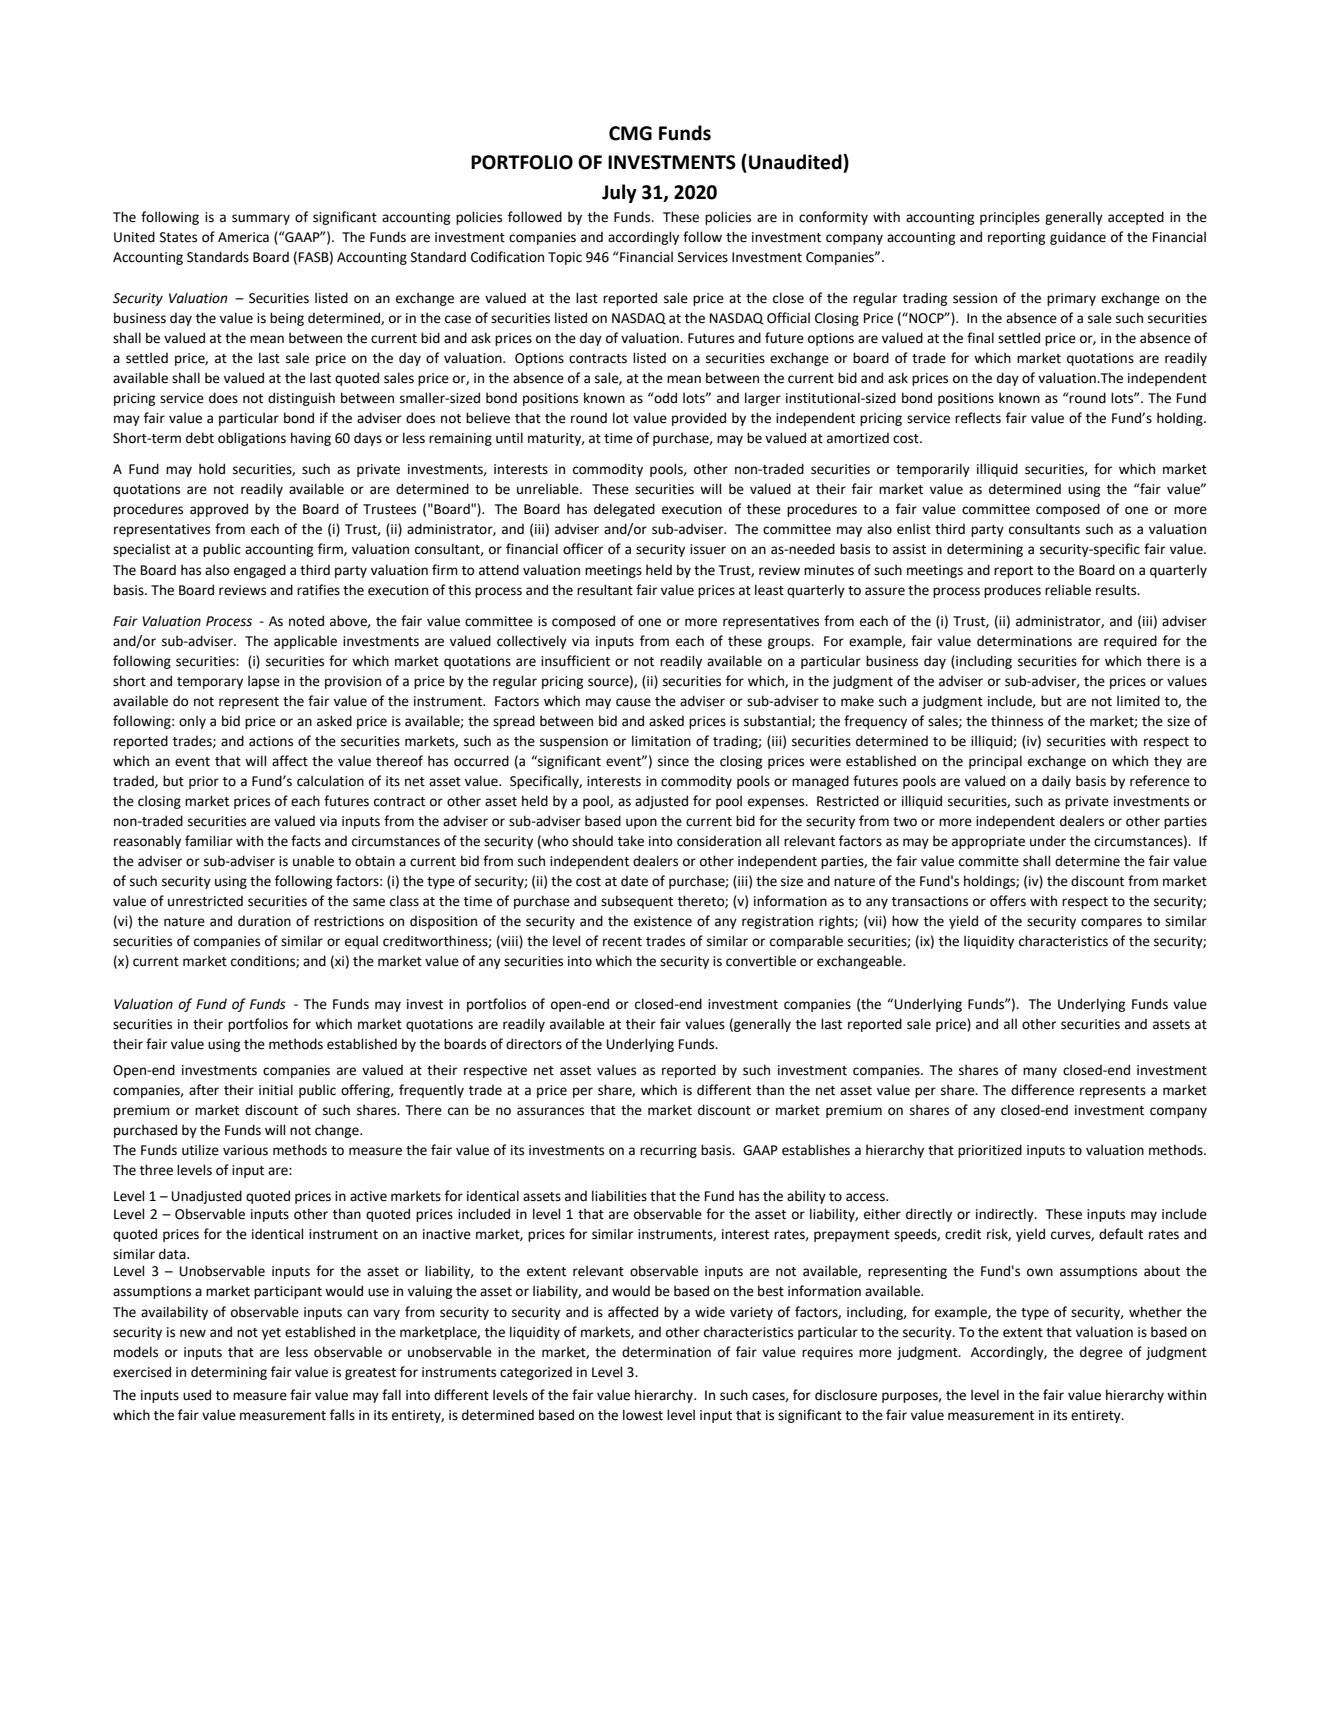  What do you see at coordinates (622, 942) in the screenshot?
I see `recent` at bounding box center [622, 942].
